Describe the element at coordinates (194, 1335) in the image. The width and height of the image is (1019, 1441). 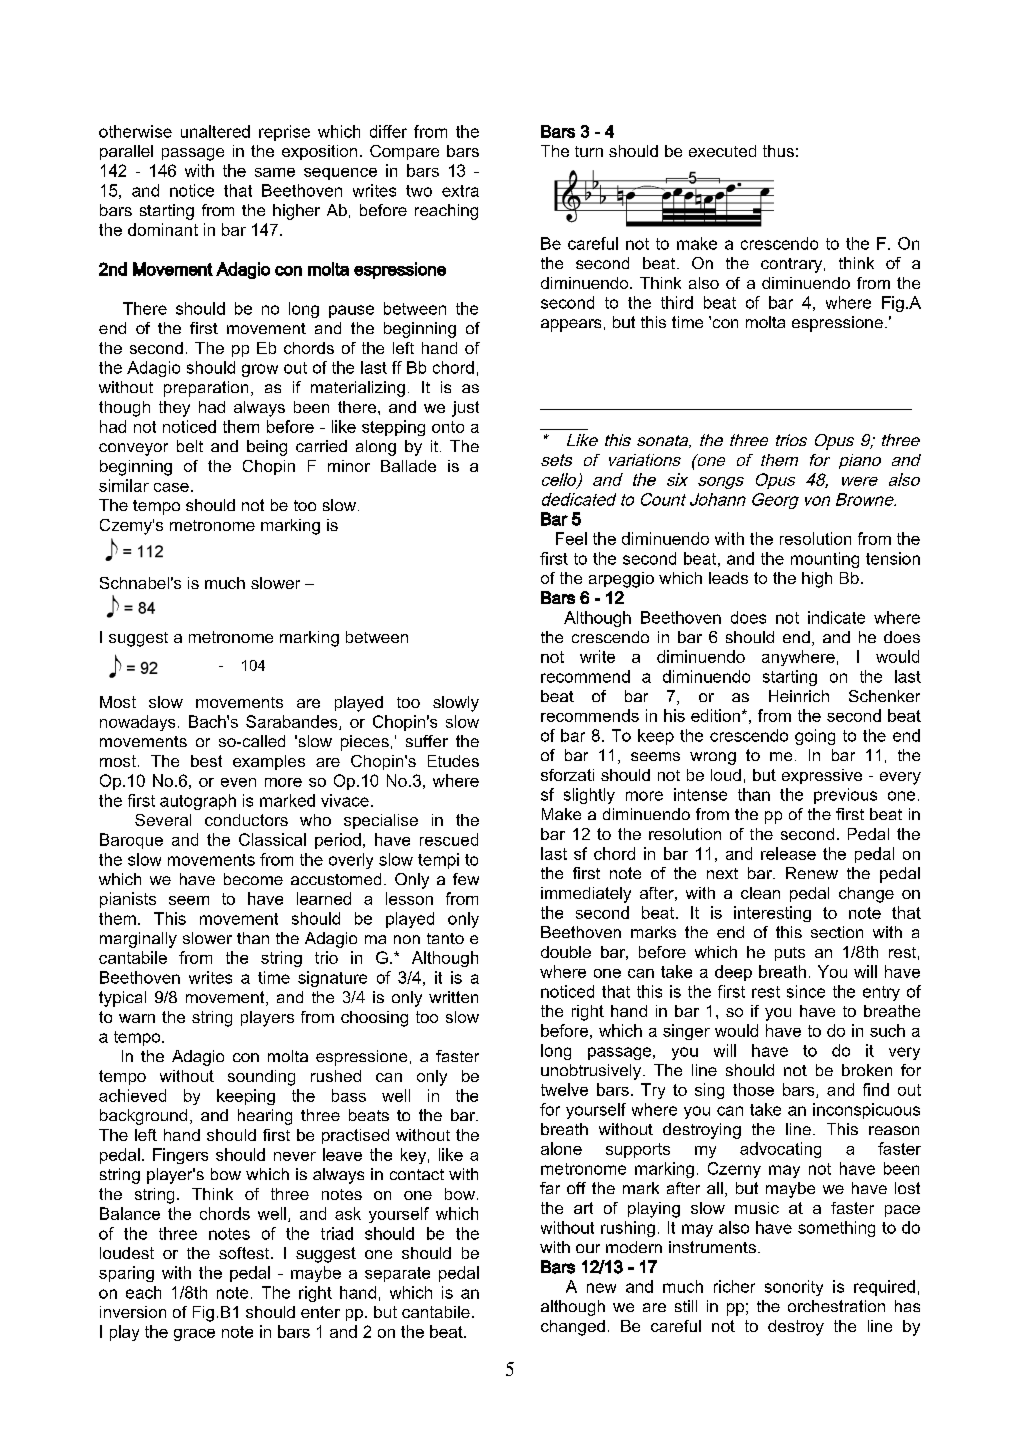
I see `grace` at that location.
